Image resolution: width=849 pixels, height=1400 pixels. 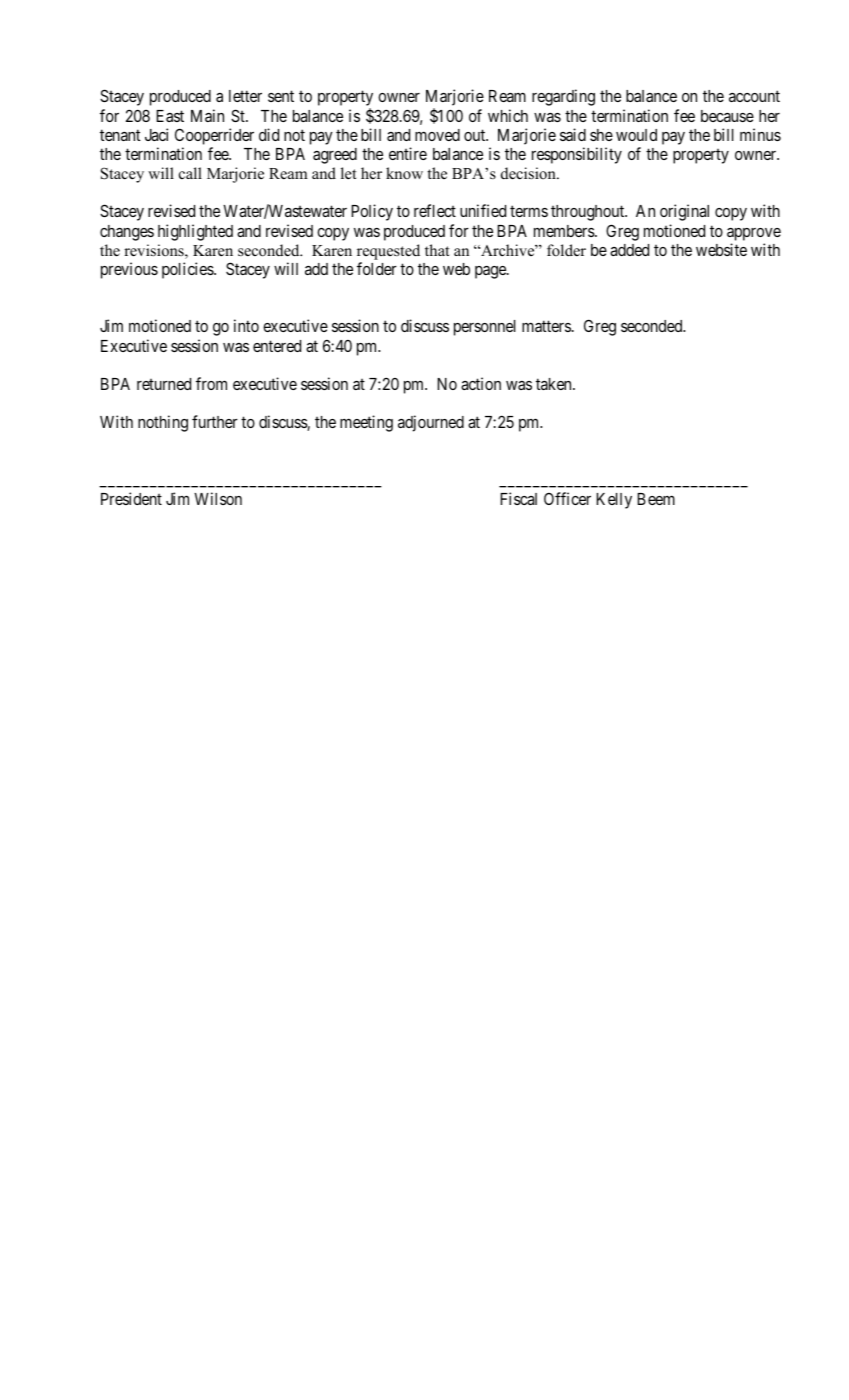 What do you see at coordinates (727, 116) in the screenshot?
I see `because` at bounding box center [727, 116].
